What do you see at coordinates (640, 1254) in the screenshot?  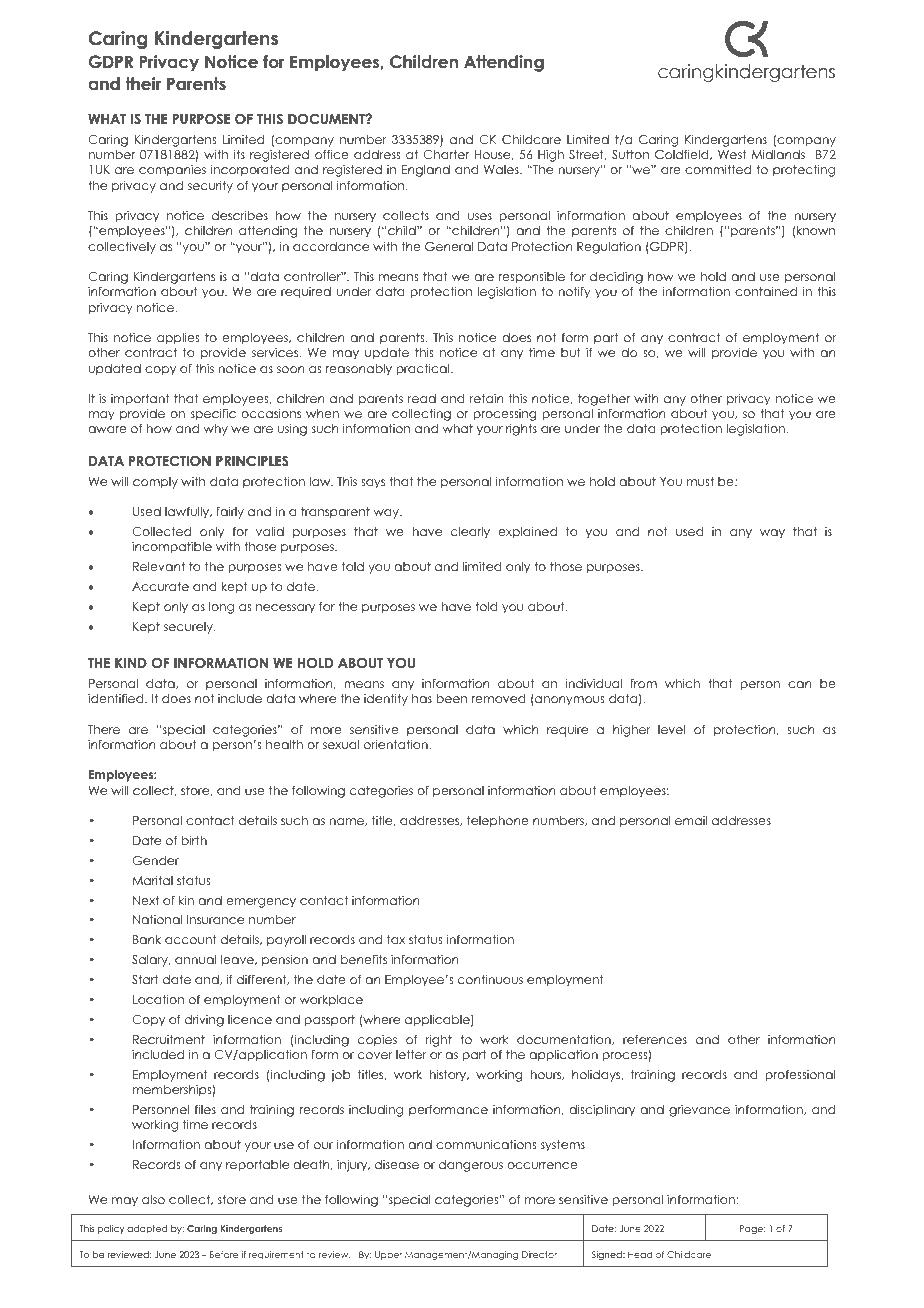 I see `Head` at bounding box center [640, 1254].
